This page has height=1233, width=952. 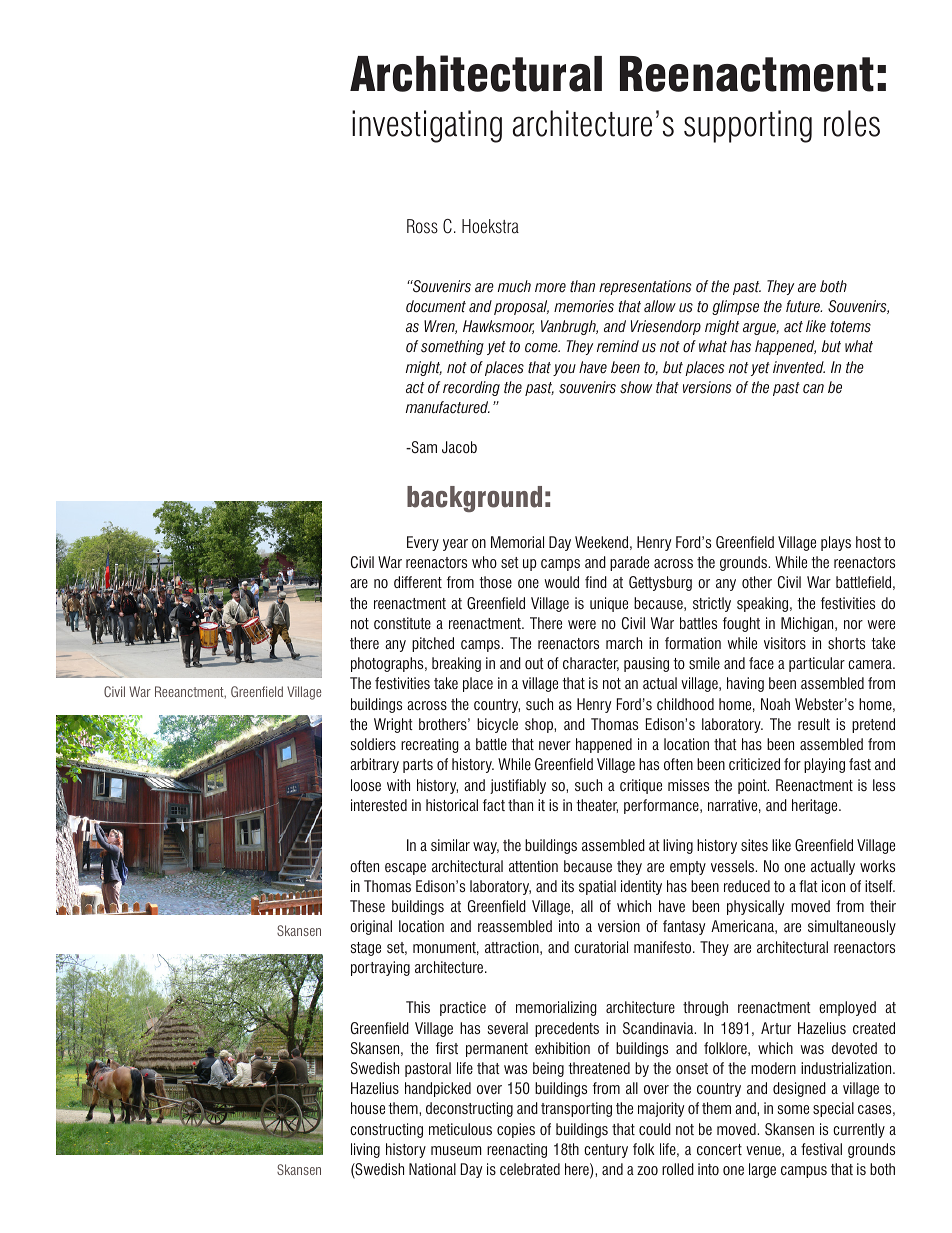 What do you see at coordinates (852, 123) in the page?
I see `roles` at bounding box center [852, 123].
